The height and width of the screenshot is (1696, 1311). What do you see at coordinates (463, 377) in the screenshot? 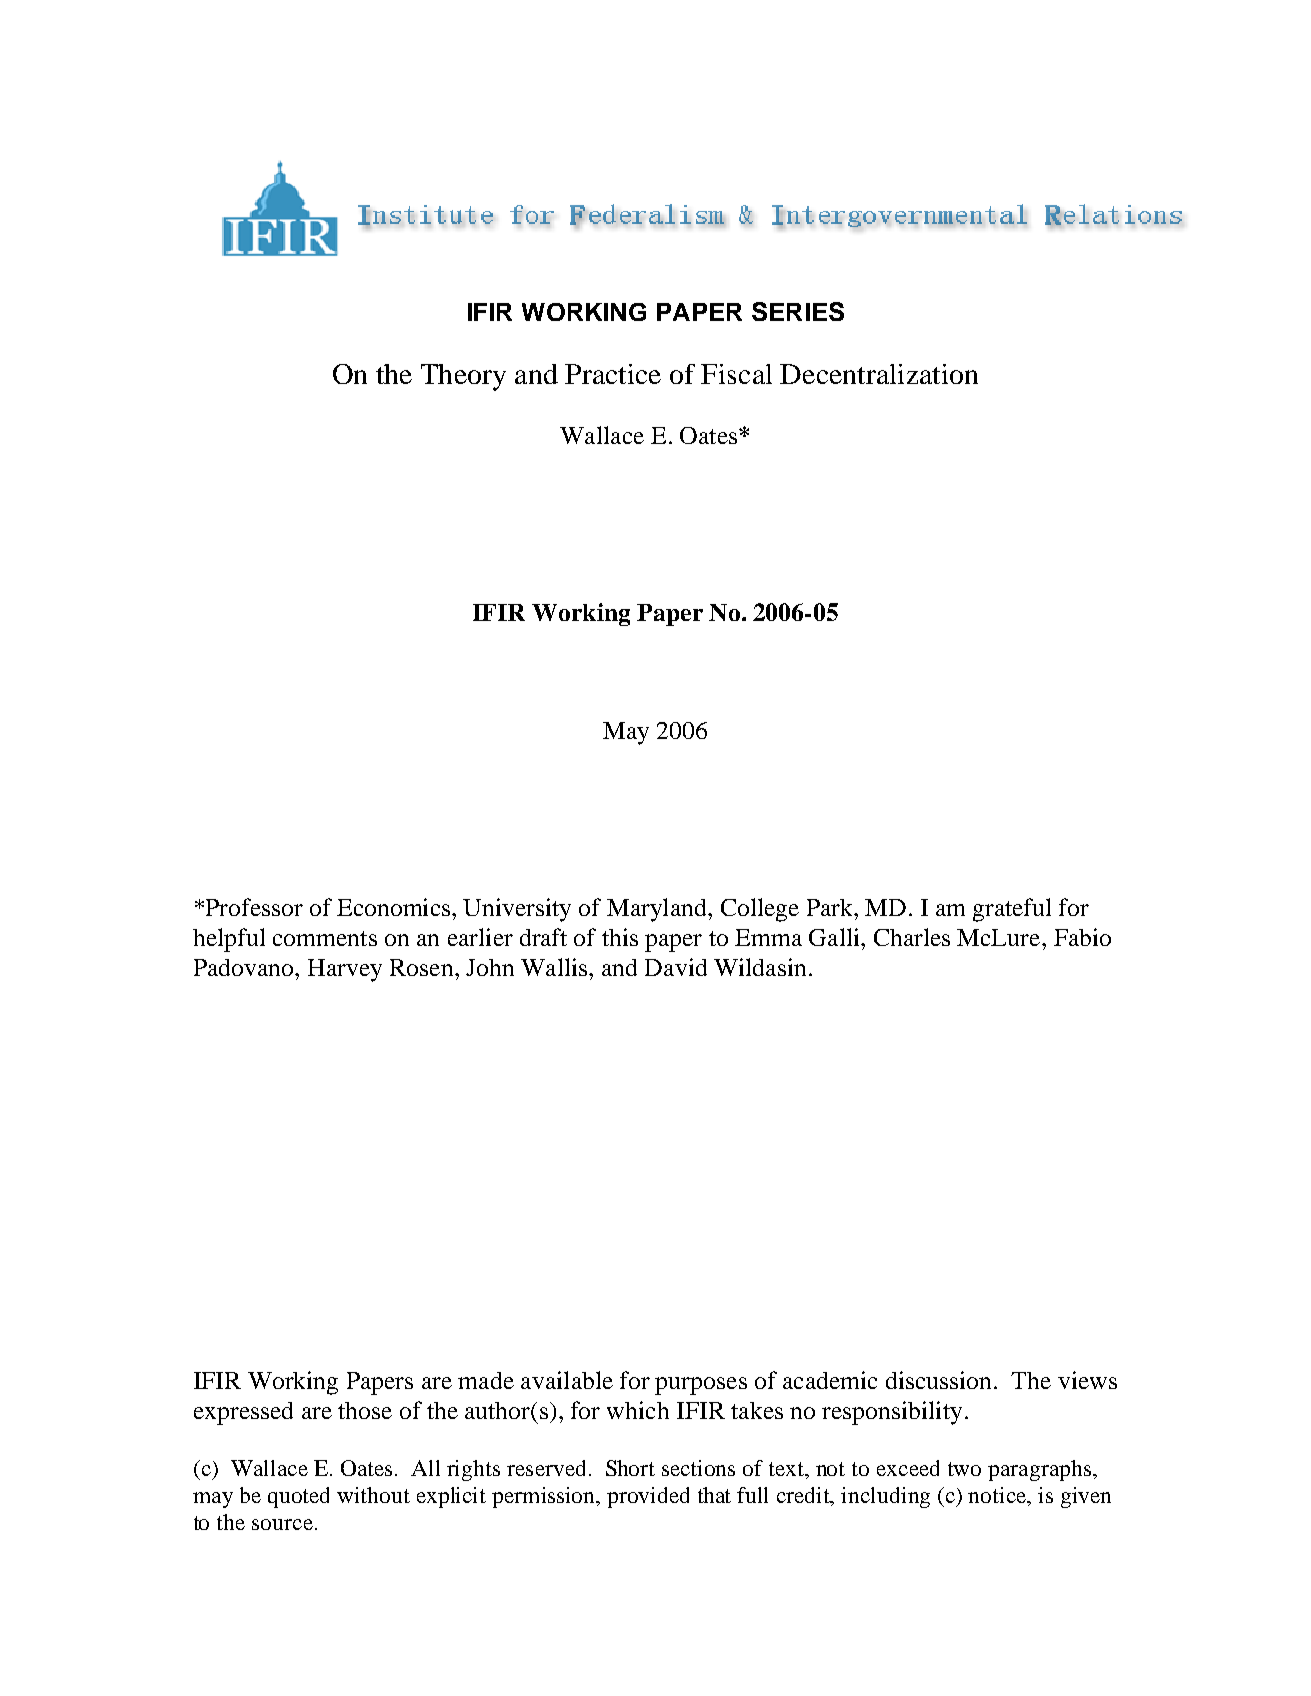
I see `Theory` at bounding box center [463, 377].
